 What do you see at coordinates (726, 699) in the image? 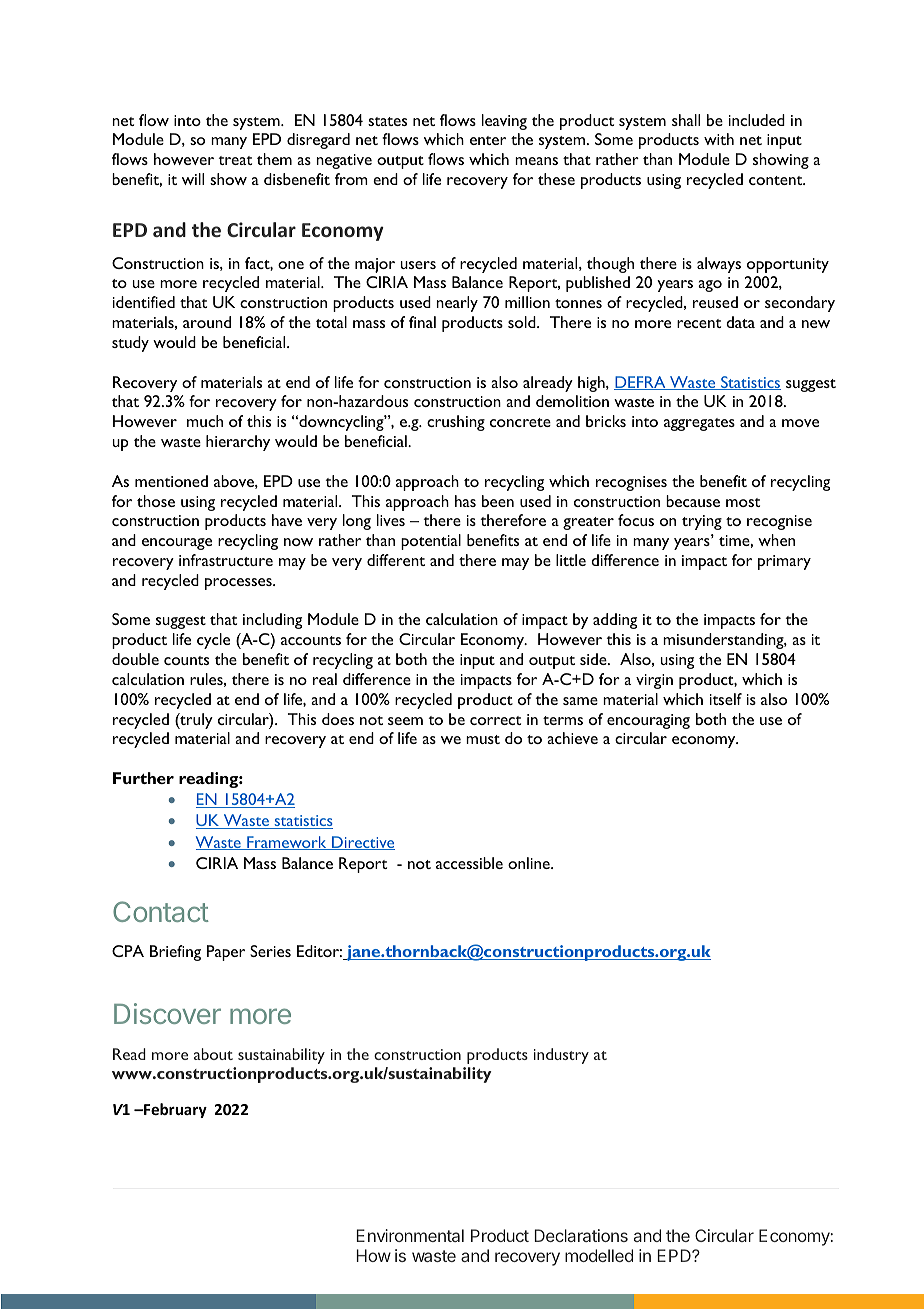
I see `itself` at bounding box center [726, 699].
